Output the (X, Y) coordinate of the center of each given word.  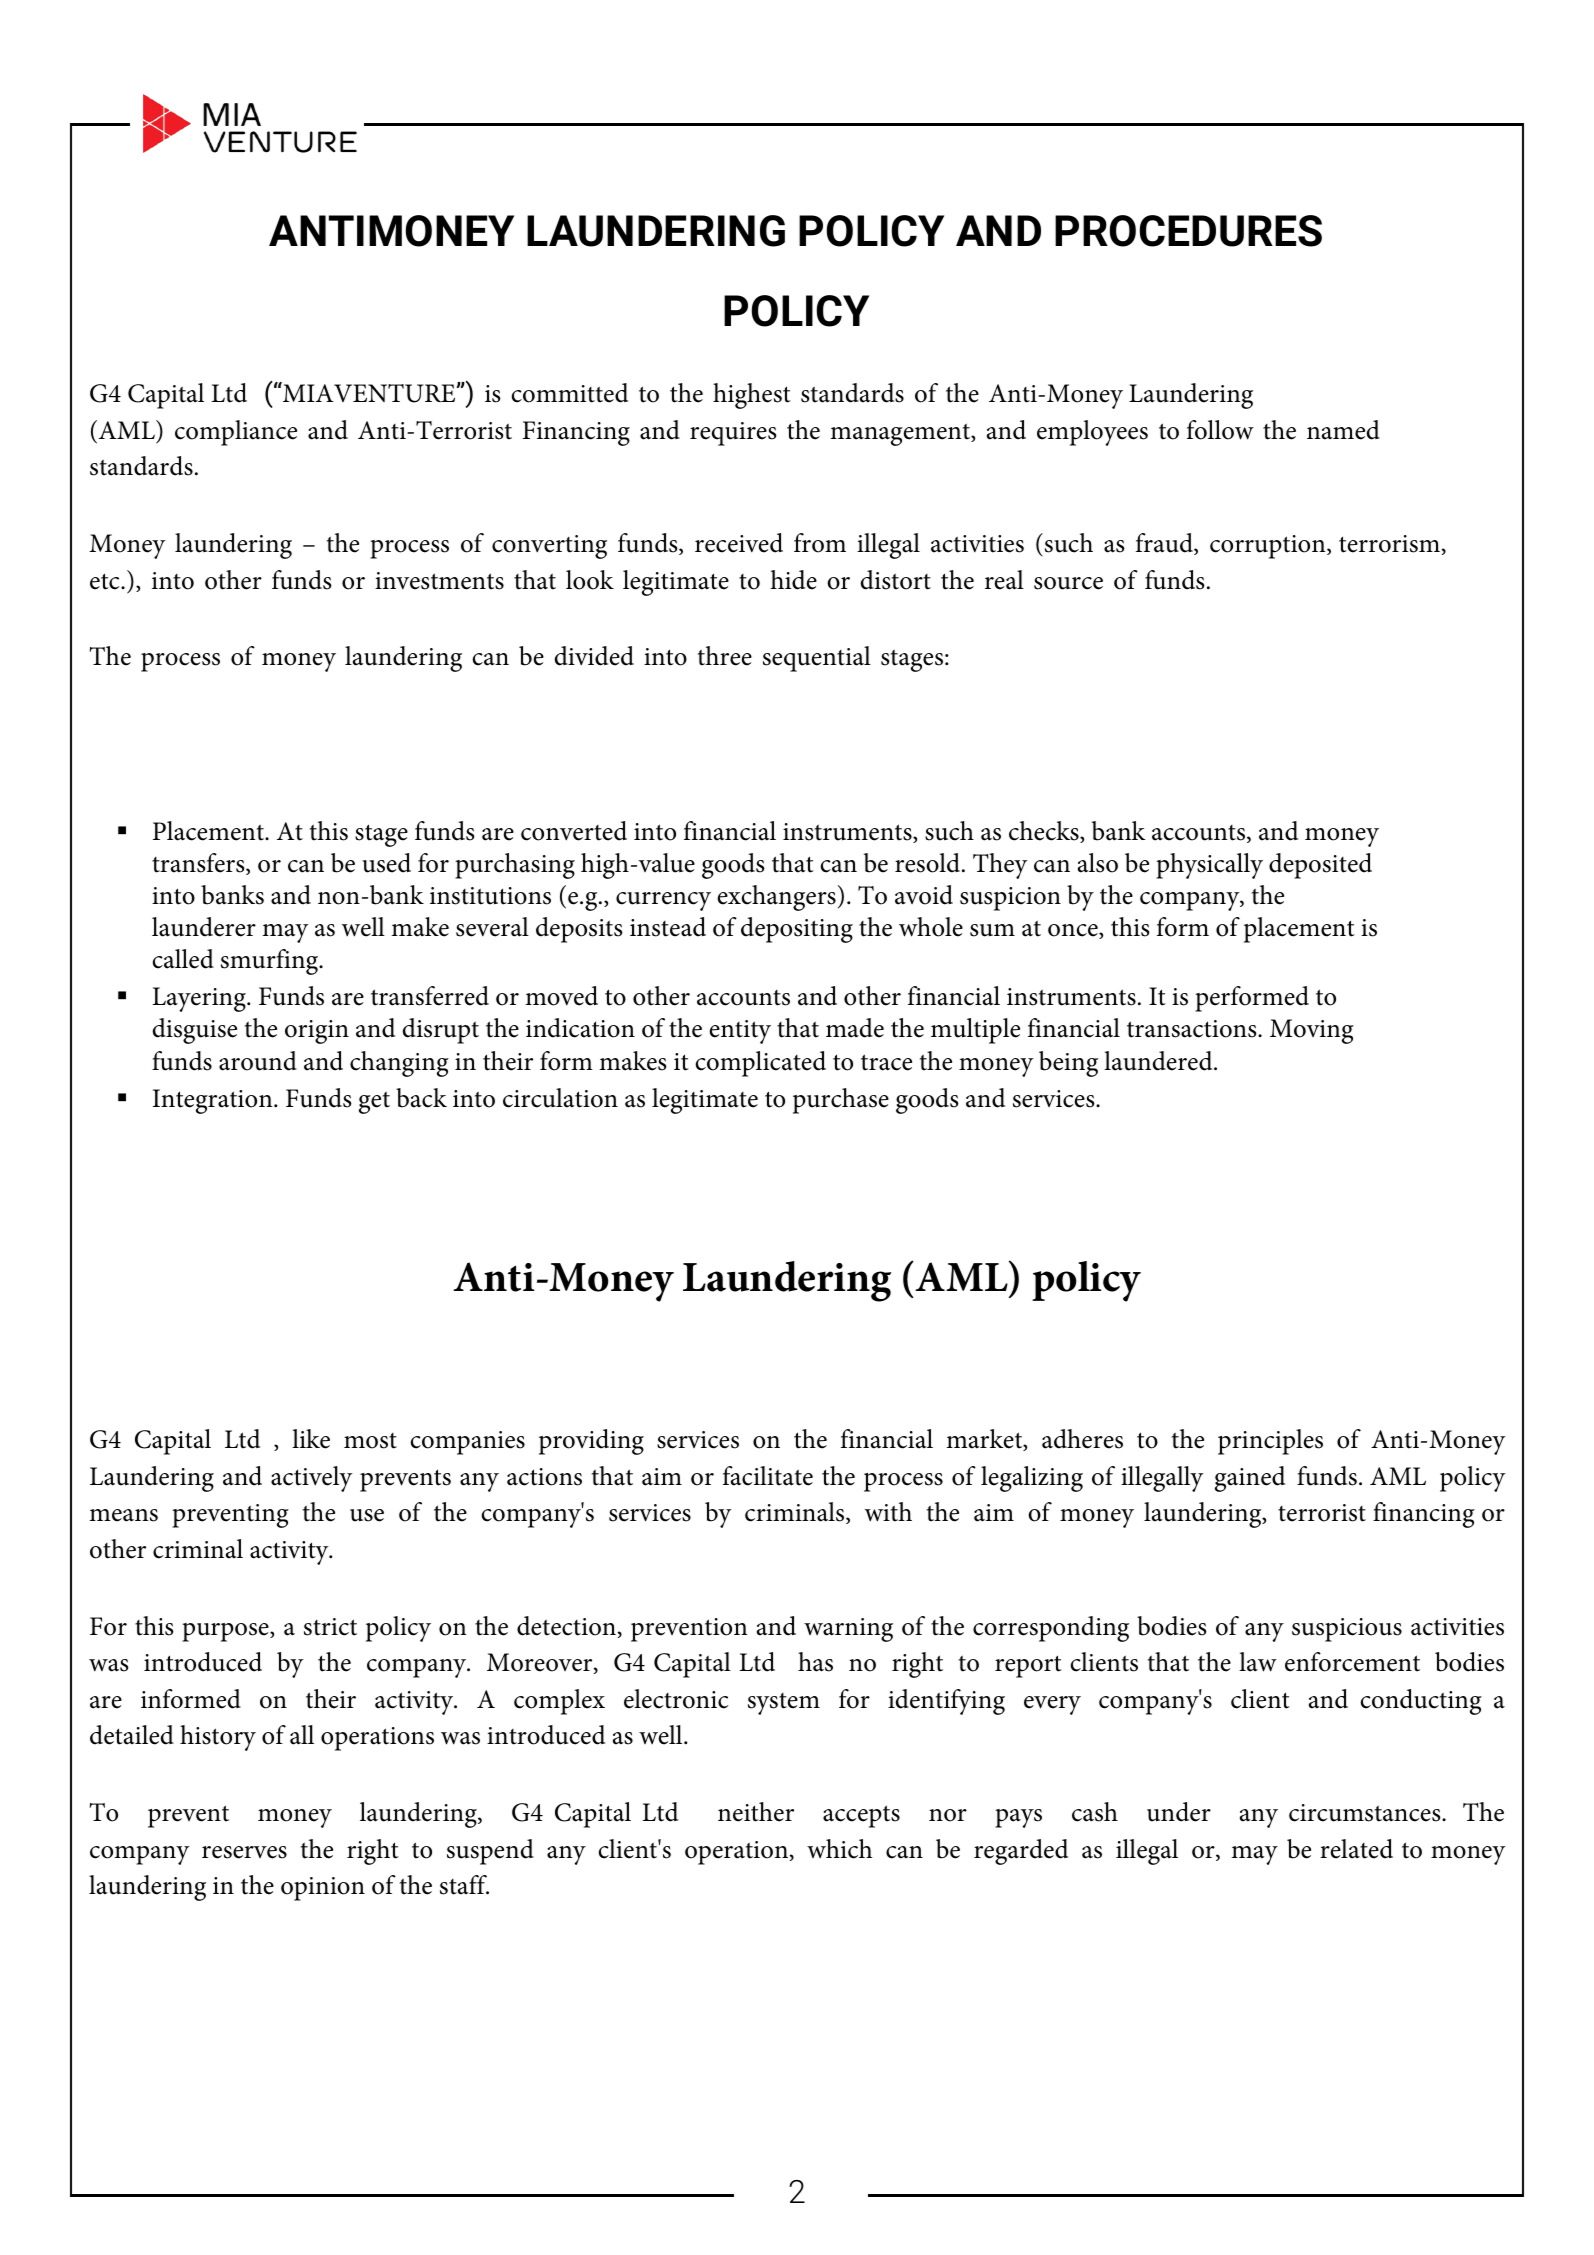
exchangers (776, 898)
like (311, 1439)
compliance (236, 433)
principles (1270, 1442)
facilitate (768, 1476)
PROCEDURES (1188, 231)
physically (1209, 866)
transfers (199, 864)
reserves (244, 1852)
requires (733, 434)
